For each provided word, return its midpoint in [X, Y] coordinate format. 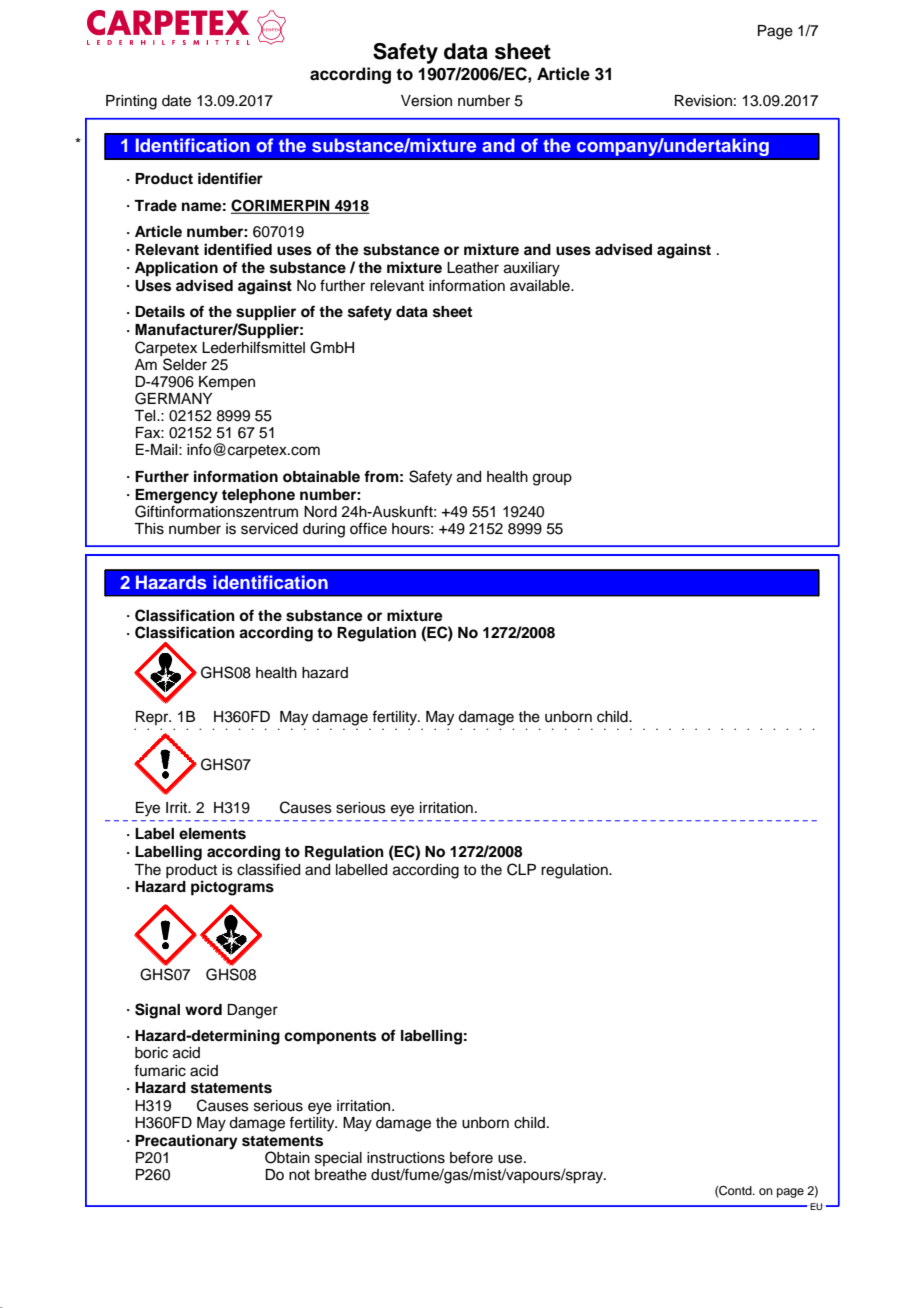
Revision [703, 101]
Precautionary [186, 1142]
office [368, 528]
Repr [153, 718]
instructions [406, 1158]
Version [426, 101]
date [176, 101]
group [552, 479]
